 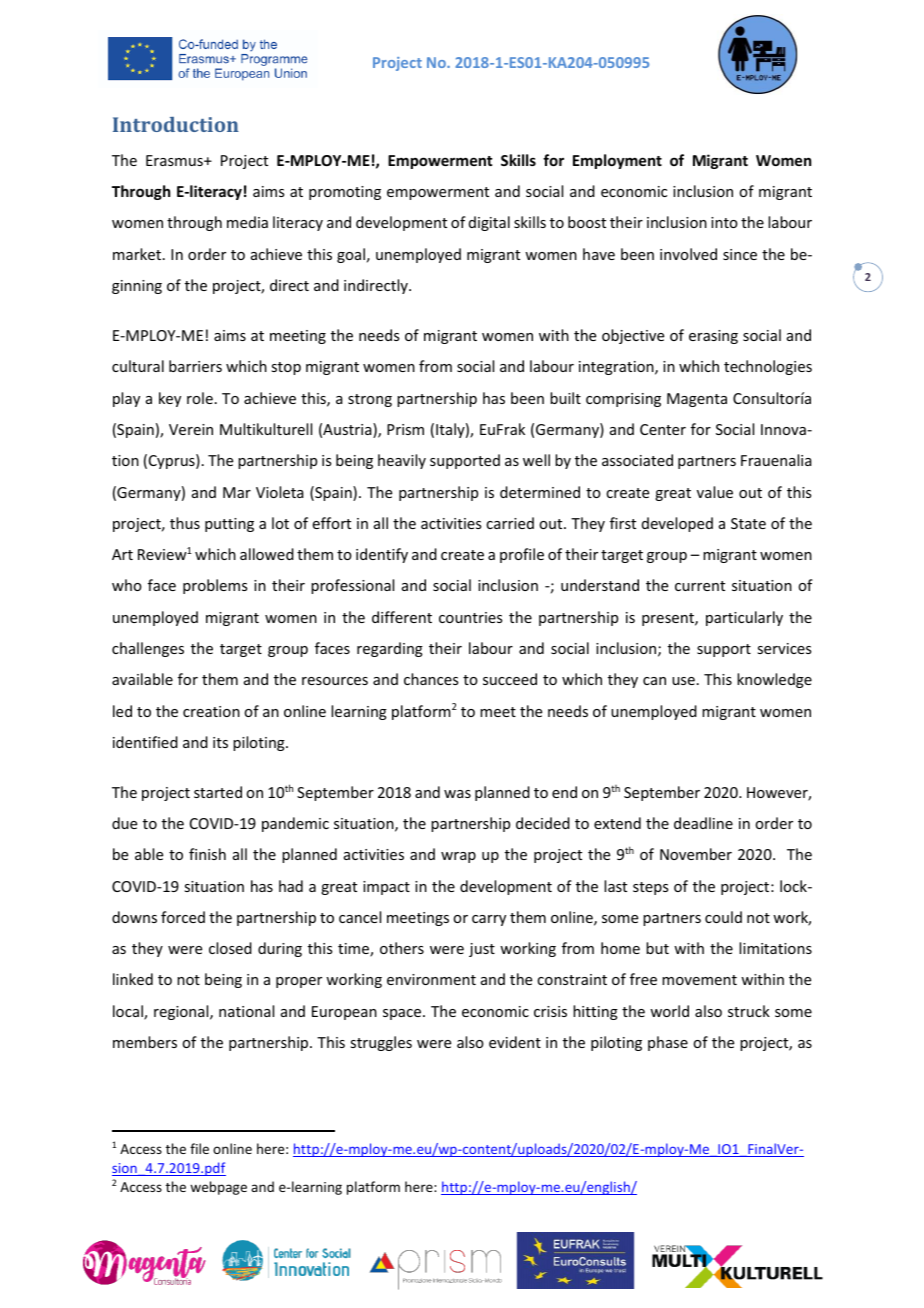 I want to click on chances, so click(x=431, y=679).
